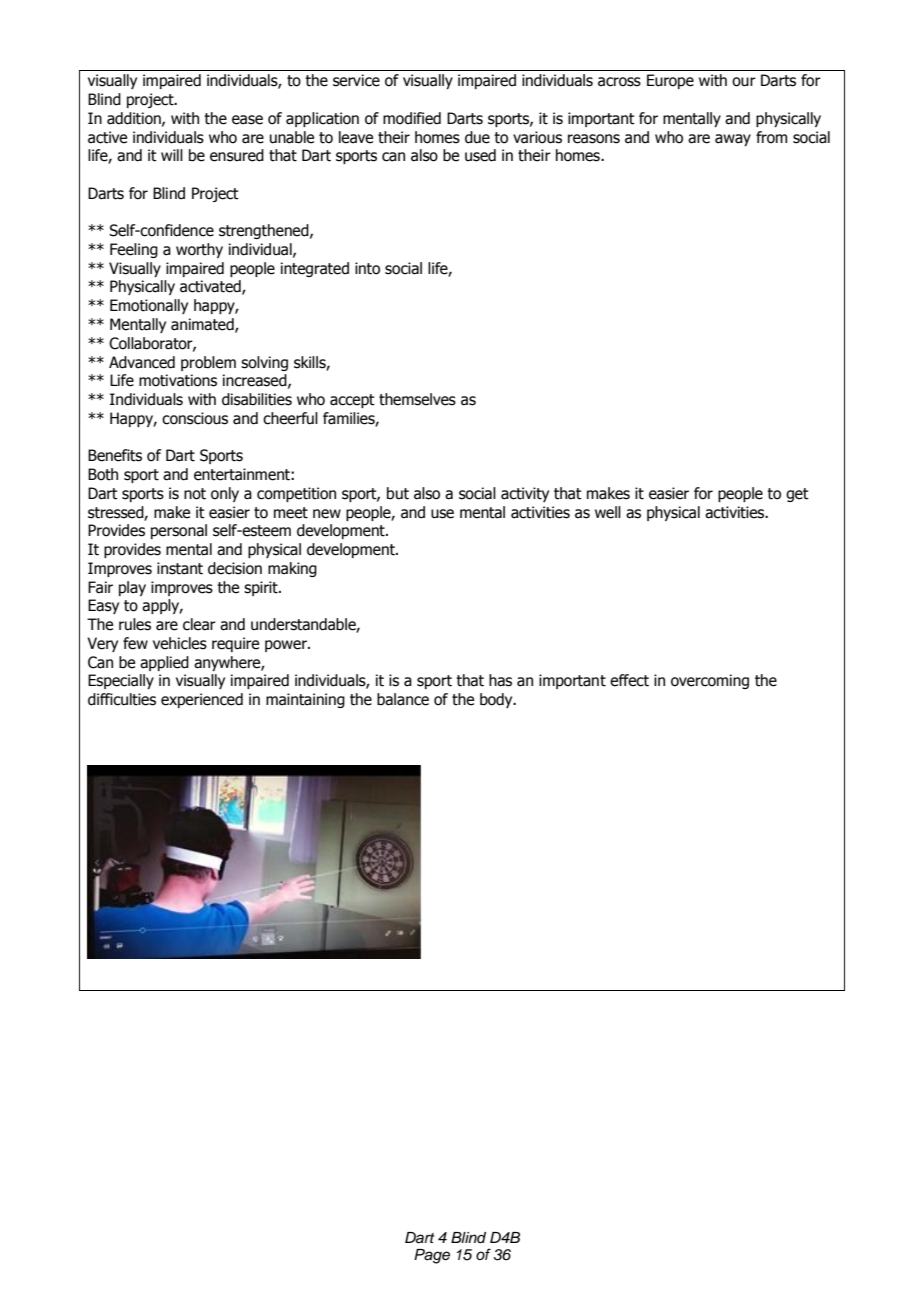 This document has height=1308, width=924. I want to click on away, so click(733, 140).
